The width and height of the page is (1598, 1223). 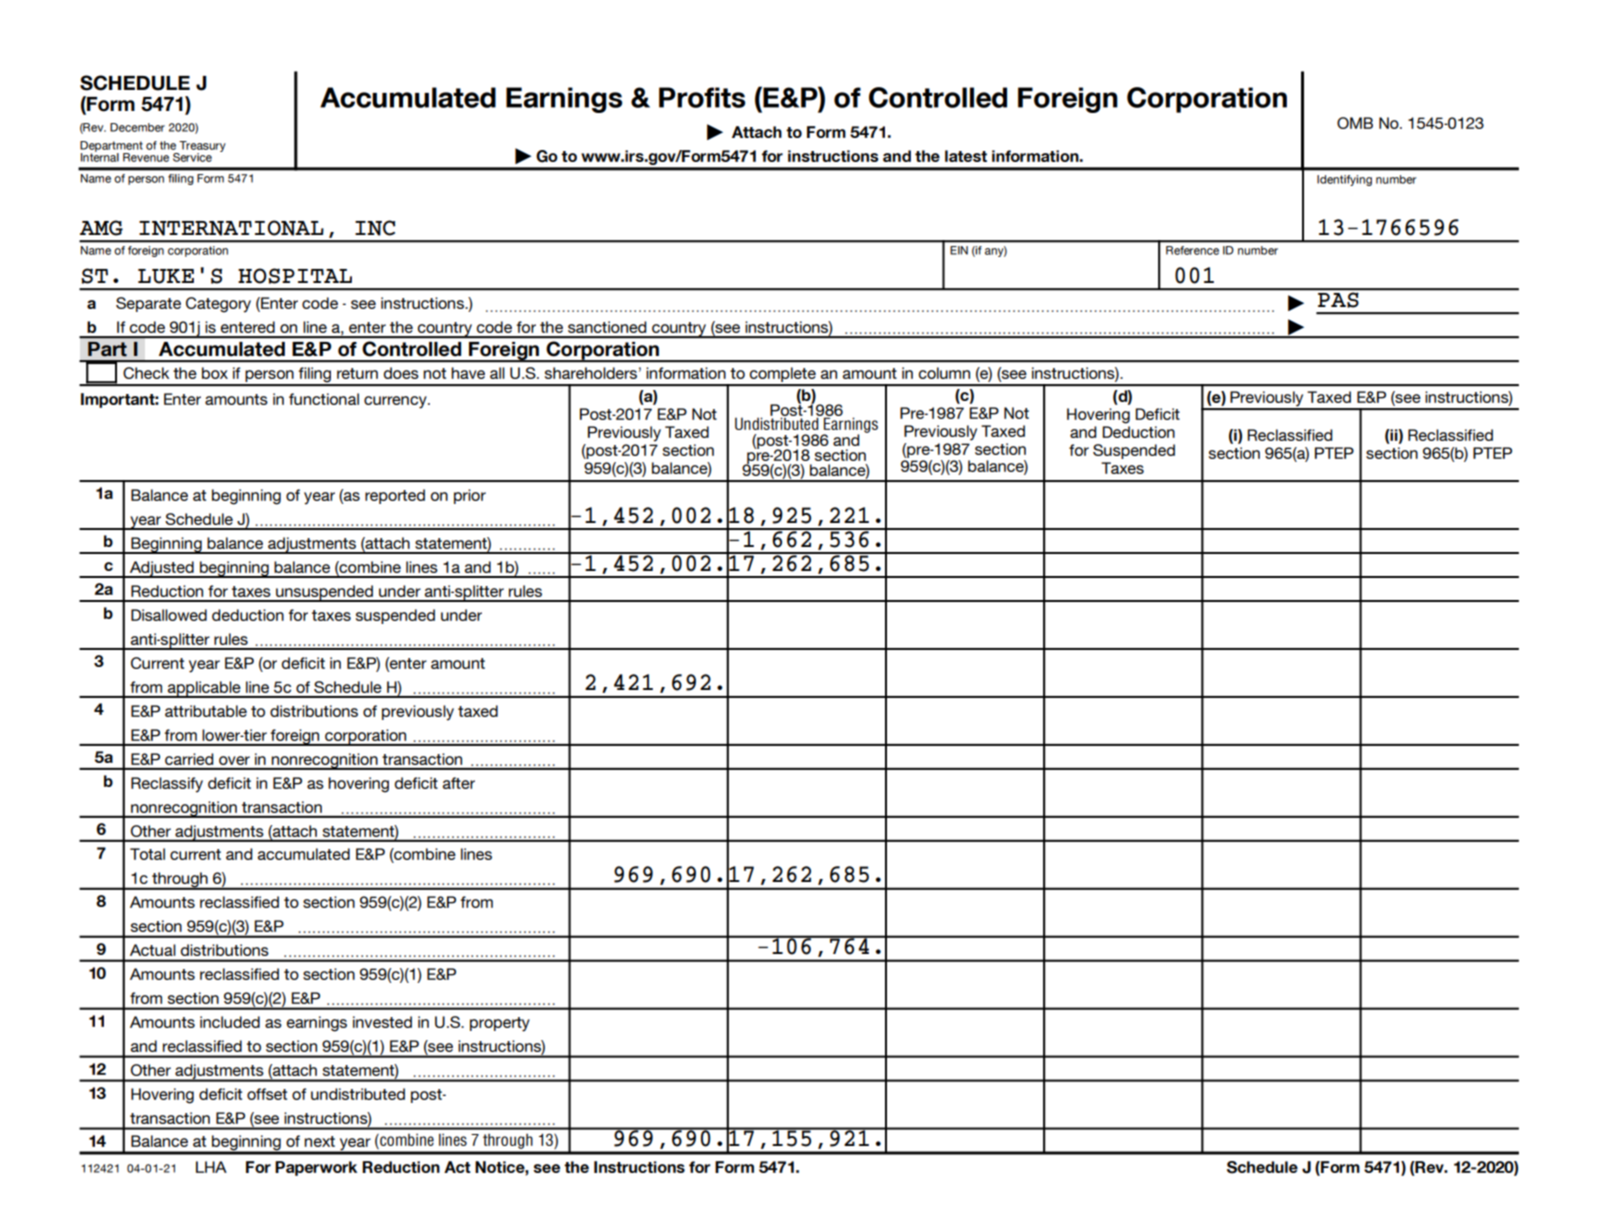 I want to click on prior, so click(x=470, y=496).
